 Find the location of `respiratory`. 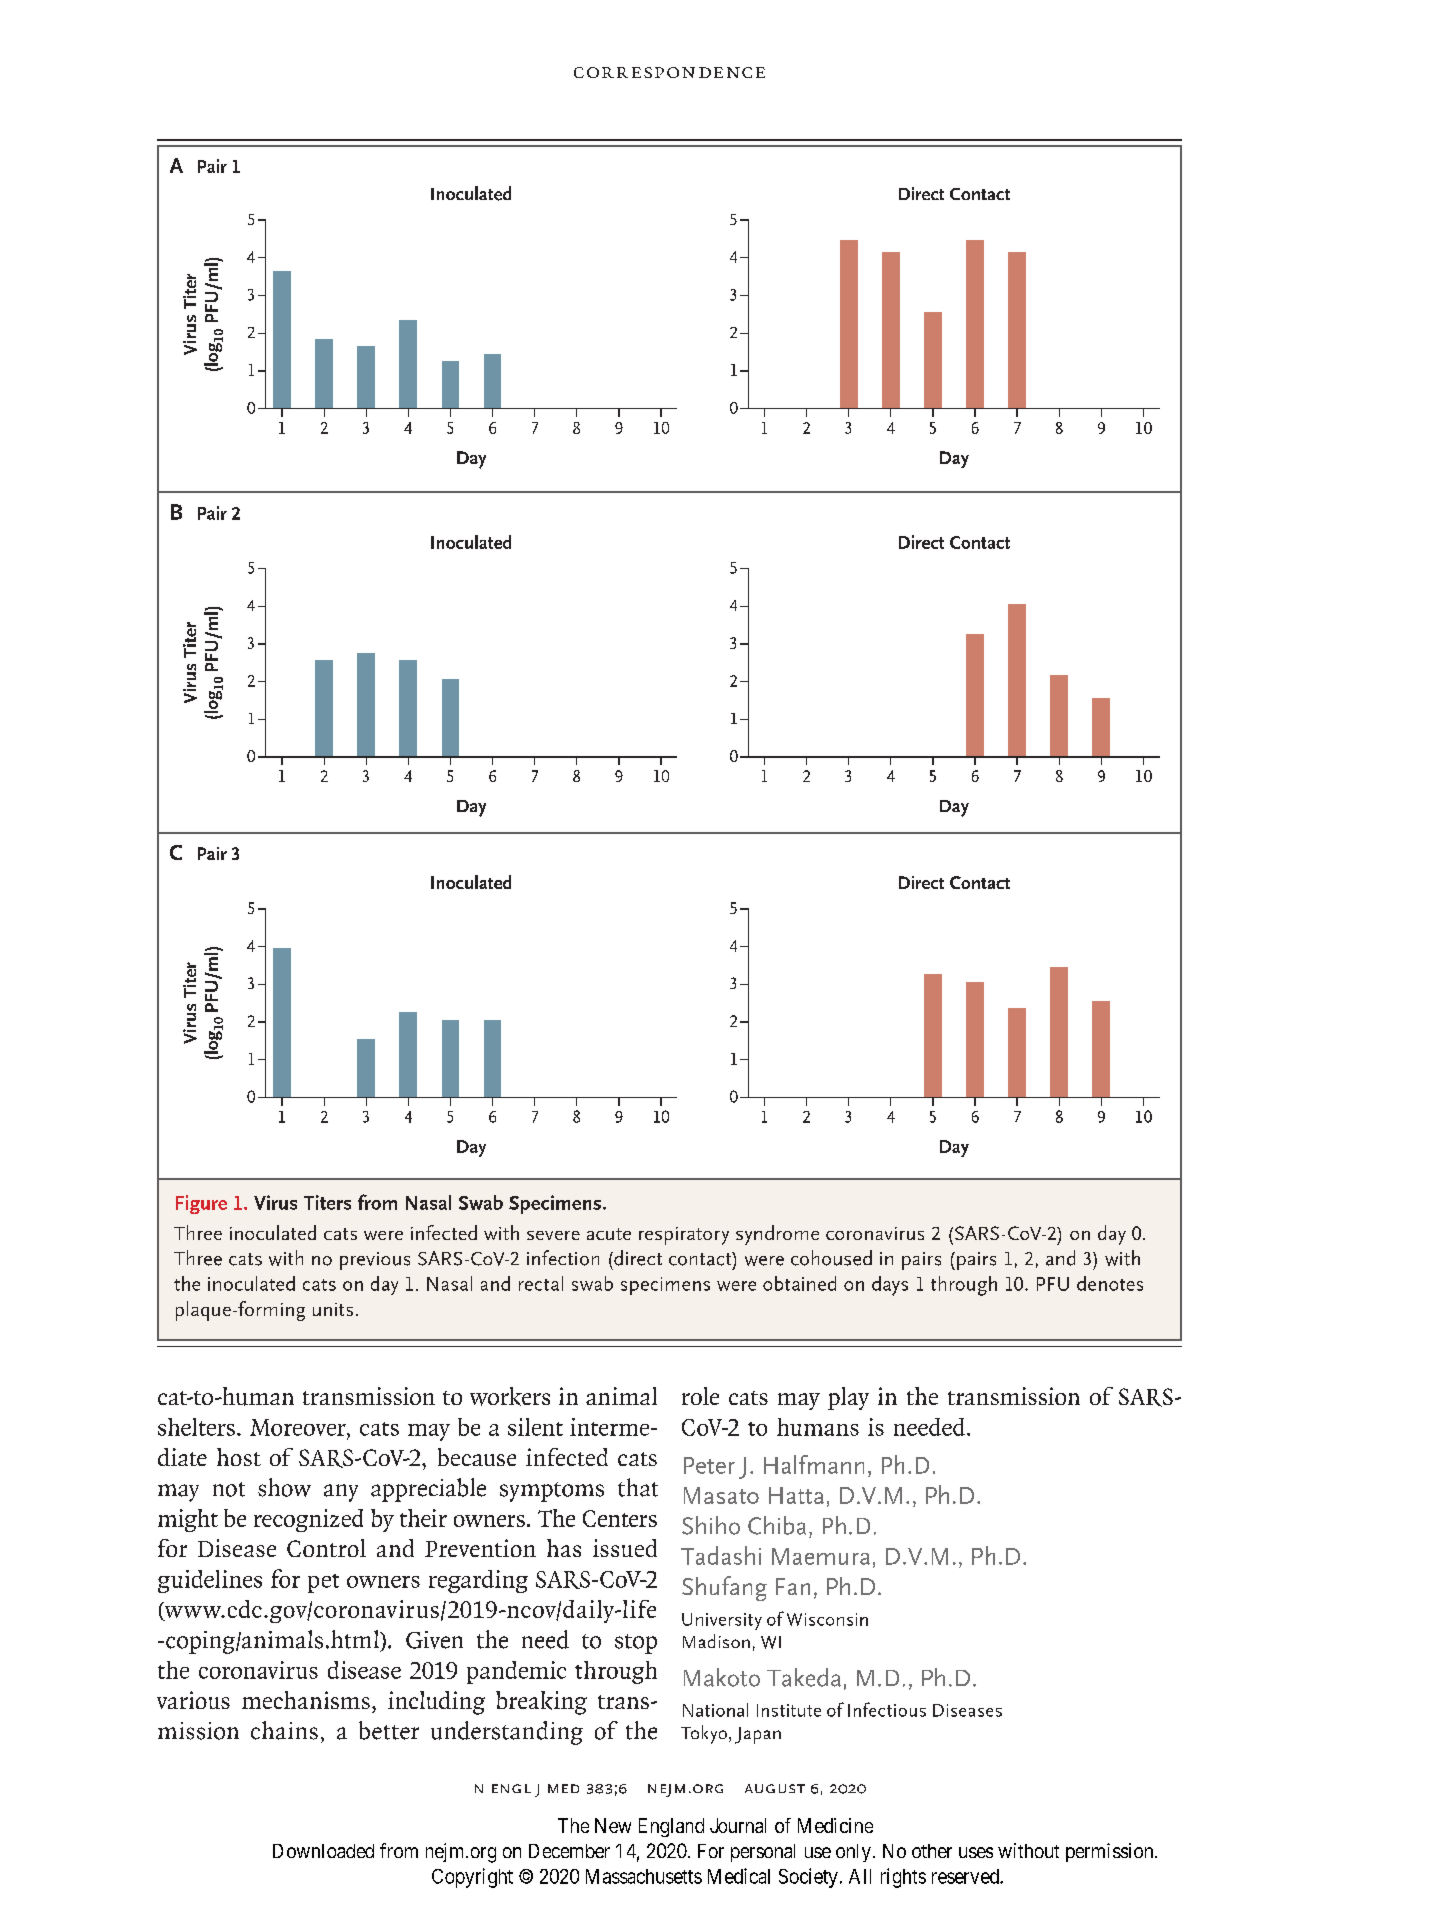

respiratory is located at coordinates (684, 1236).
